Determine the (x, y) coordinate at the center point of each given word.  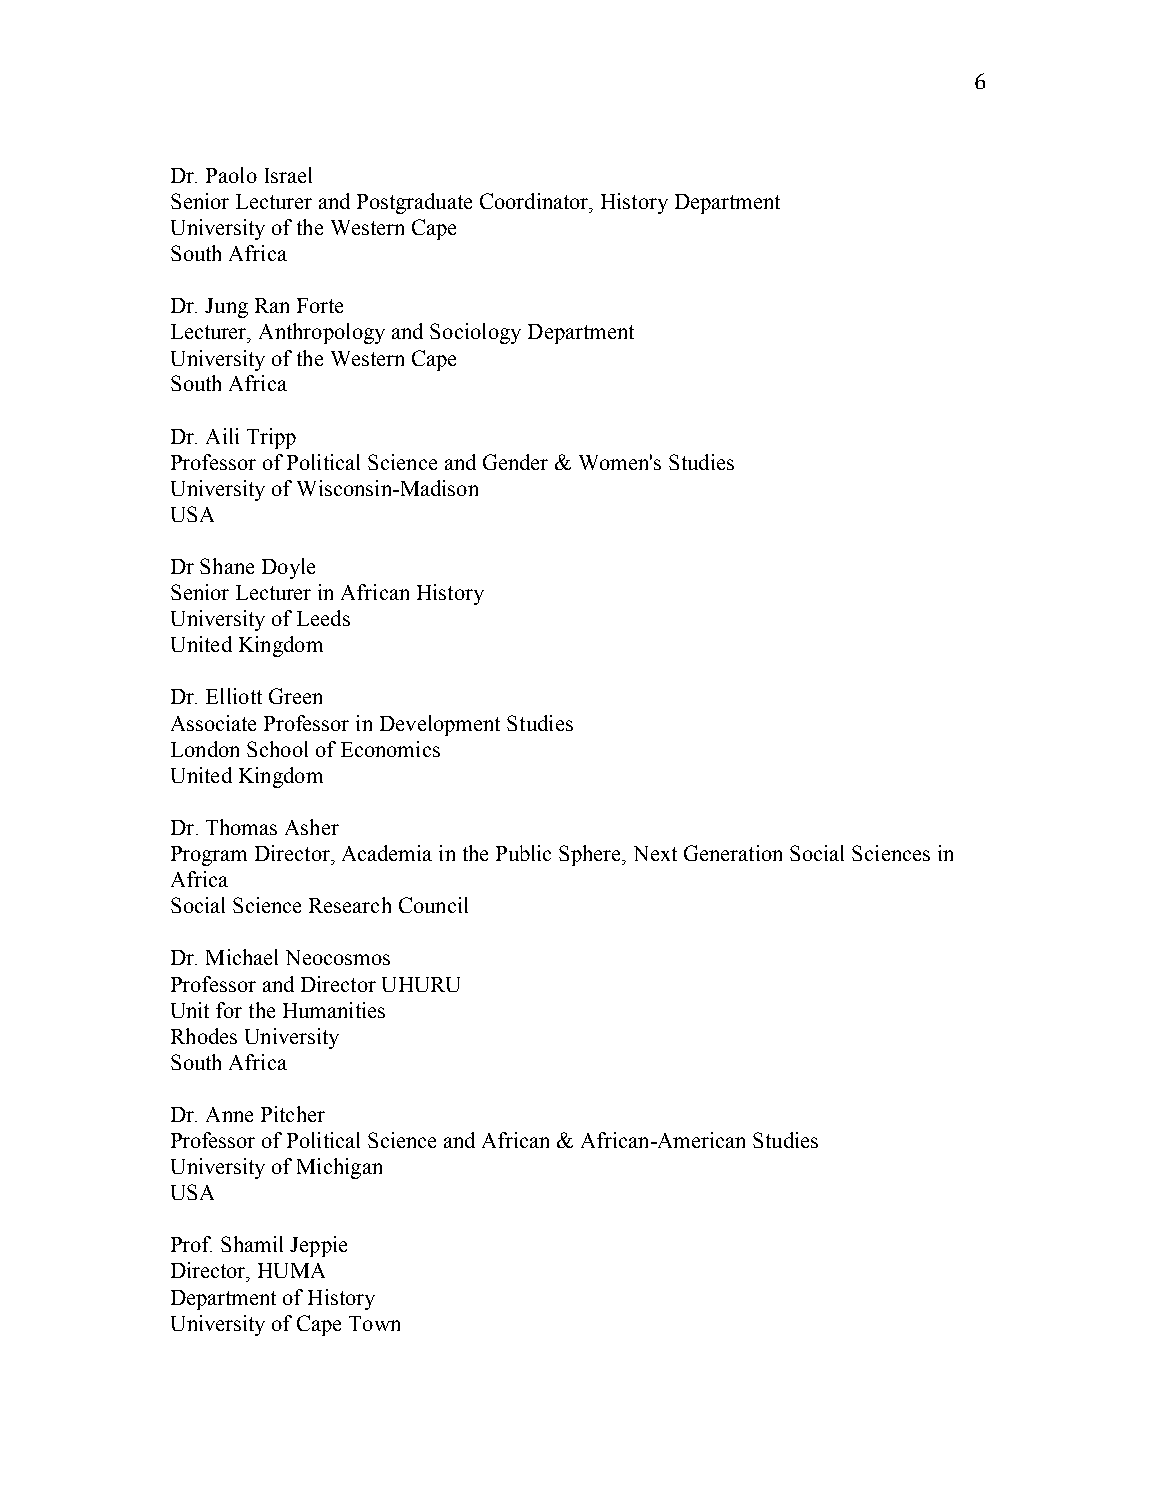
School (277, 749)
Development (440, 725)
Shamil (252, 1244)
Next (655, 853)
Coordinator (535, 201)
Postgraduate (414, 203)
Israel (288, 175)
